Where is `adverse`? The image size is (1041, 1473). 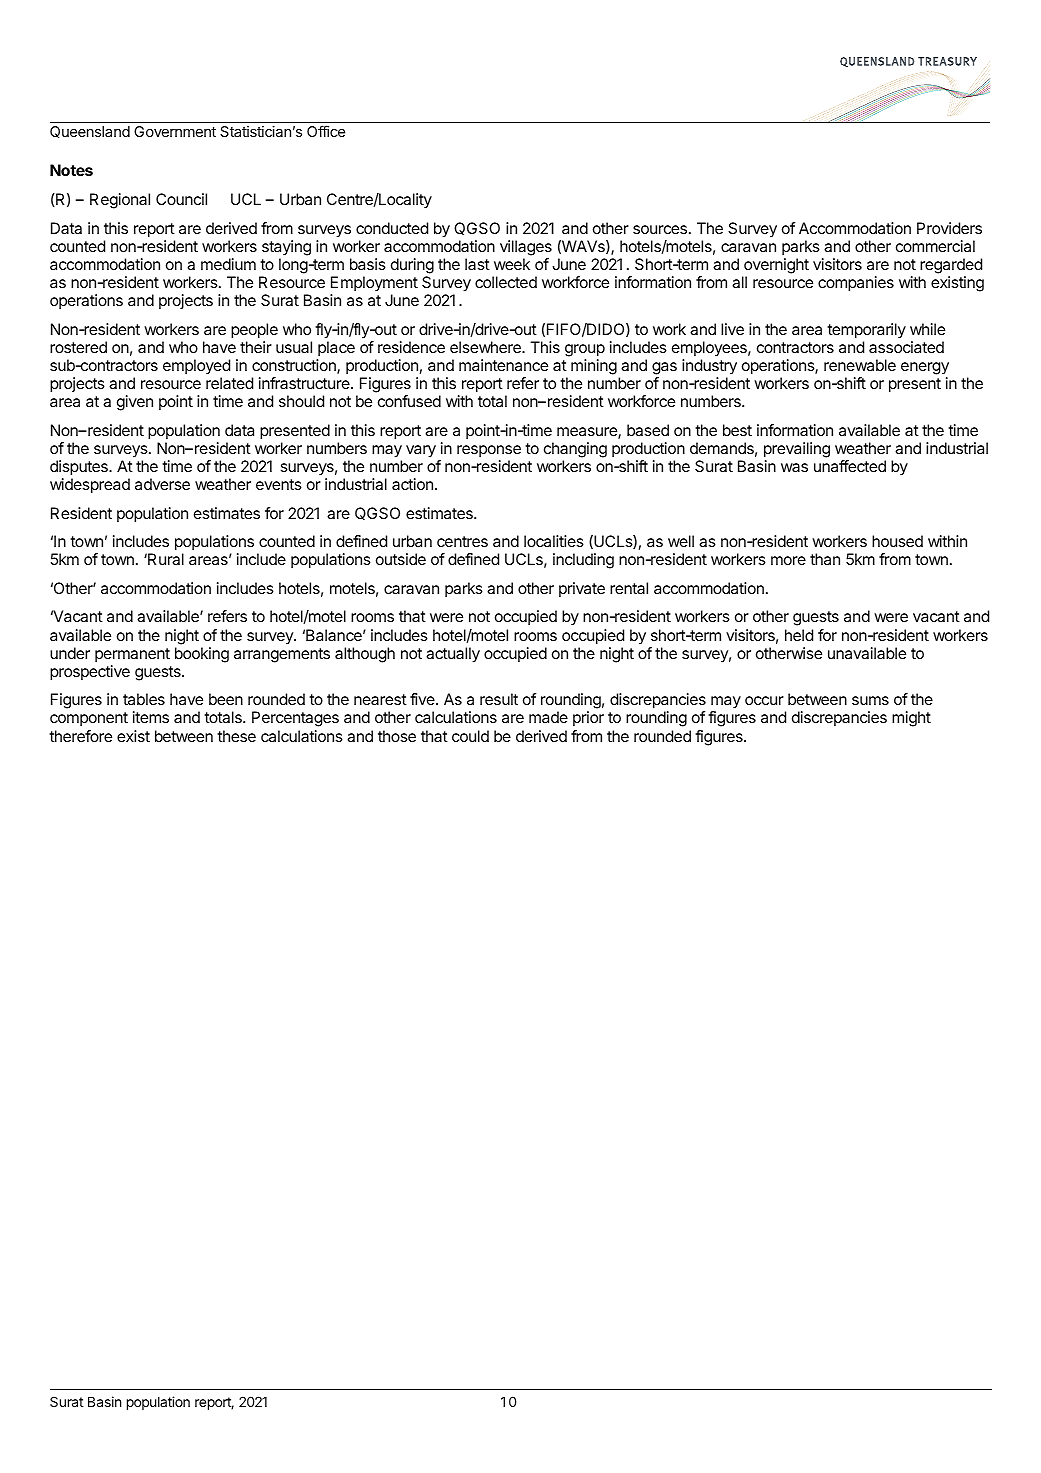 adverse is located at coordinates (162, 484).
